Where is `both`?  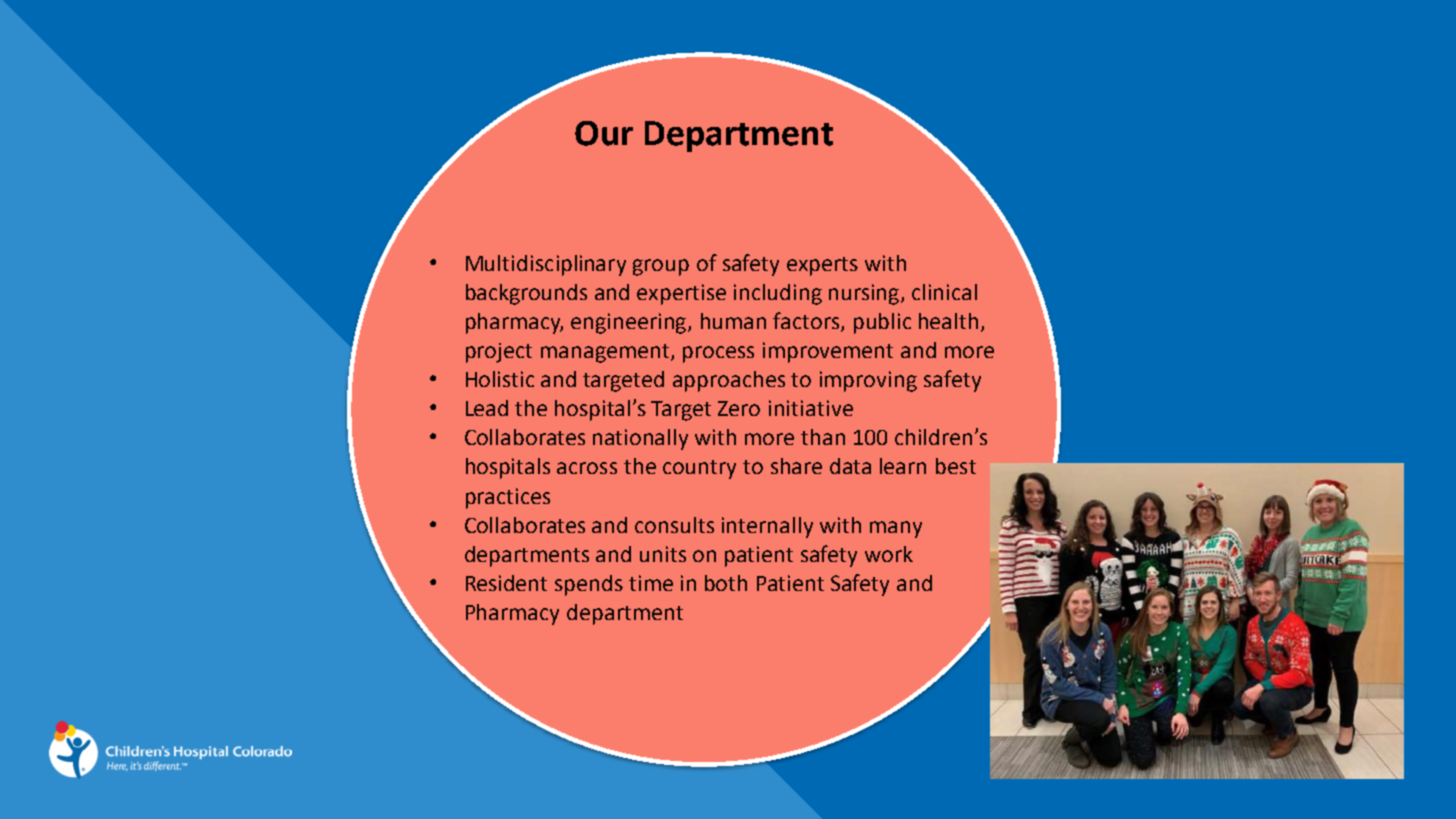 both is located at coordinates (726, 583).
